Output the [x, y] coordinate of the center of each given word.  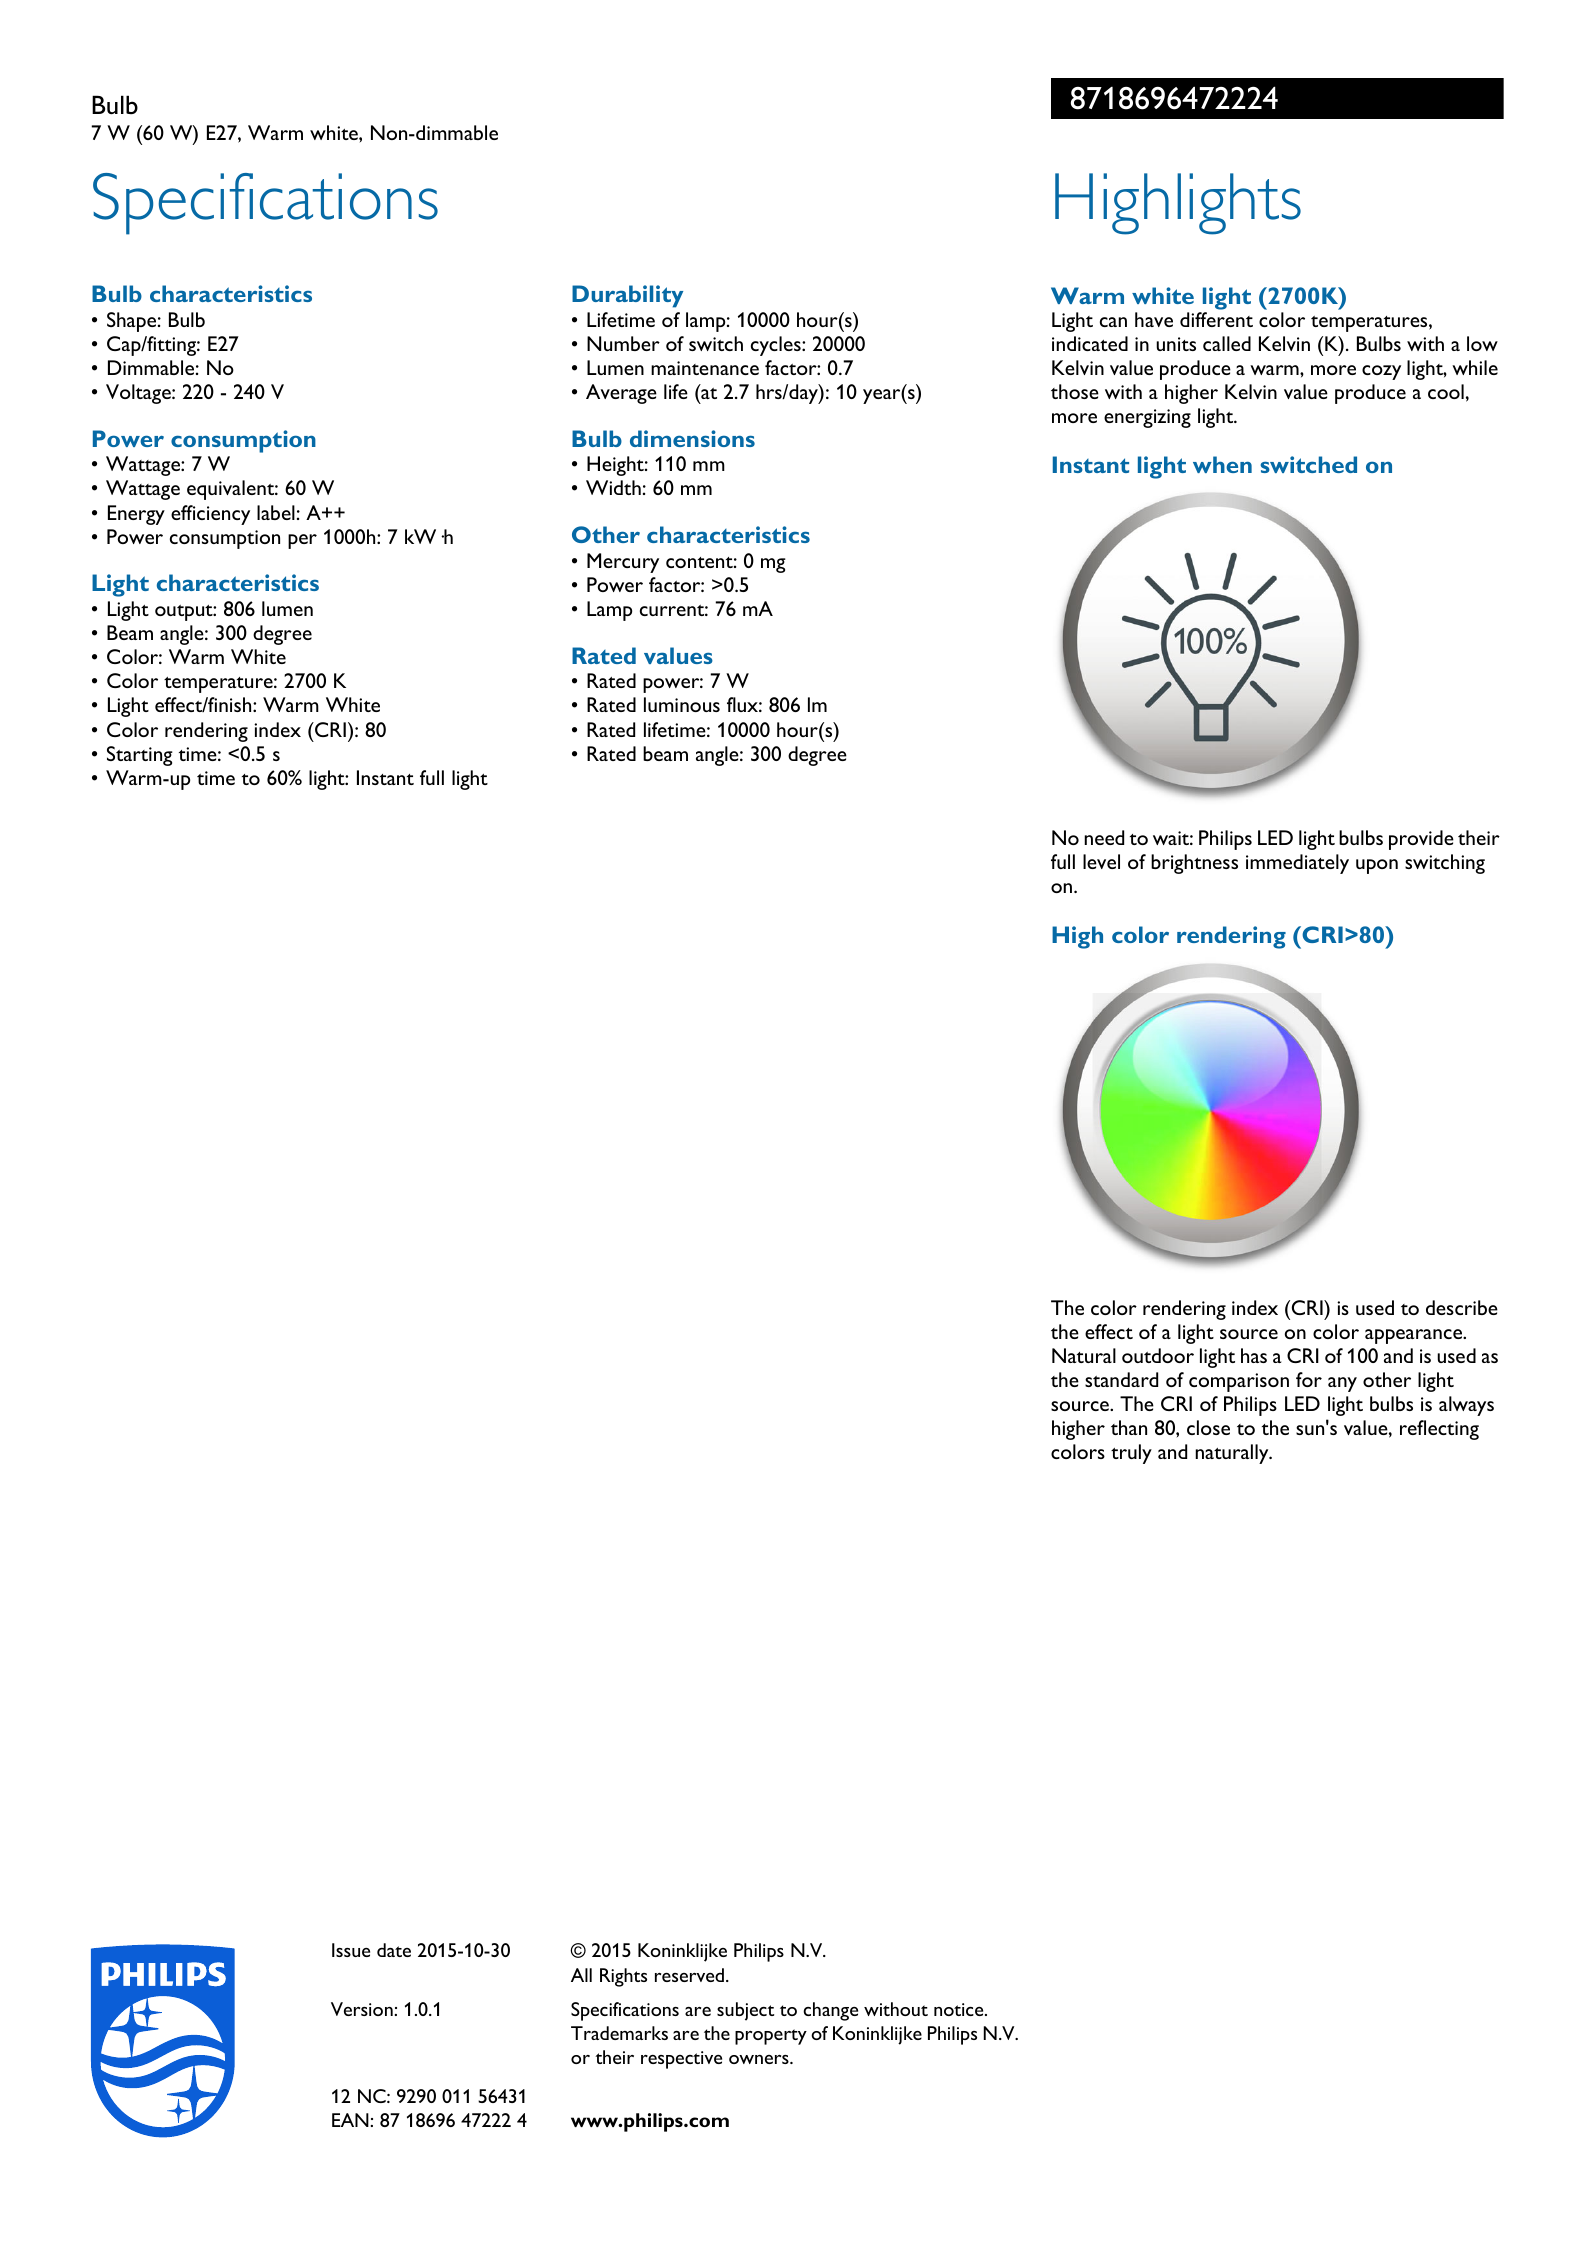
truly [1131, 1454]
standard [1121, 1379]
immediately [1297, 864]
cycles [777, 346]
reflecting [1439, 1430]
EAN [350, 2120]
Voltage [139, 394]
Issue [351, 1950]
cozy [1381, 372]
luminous [682, 704]
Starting [140, 756]
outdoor [1158, 1355]
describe [1462, 1307]
